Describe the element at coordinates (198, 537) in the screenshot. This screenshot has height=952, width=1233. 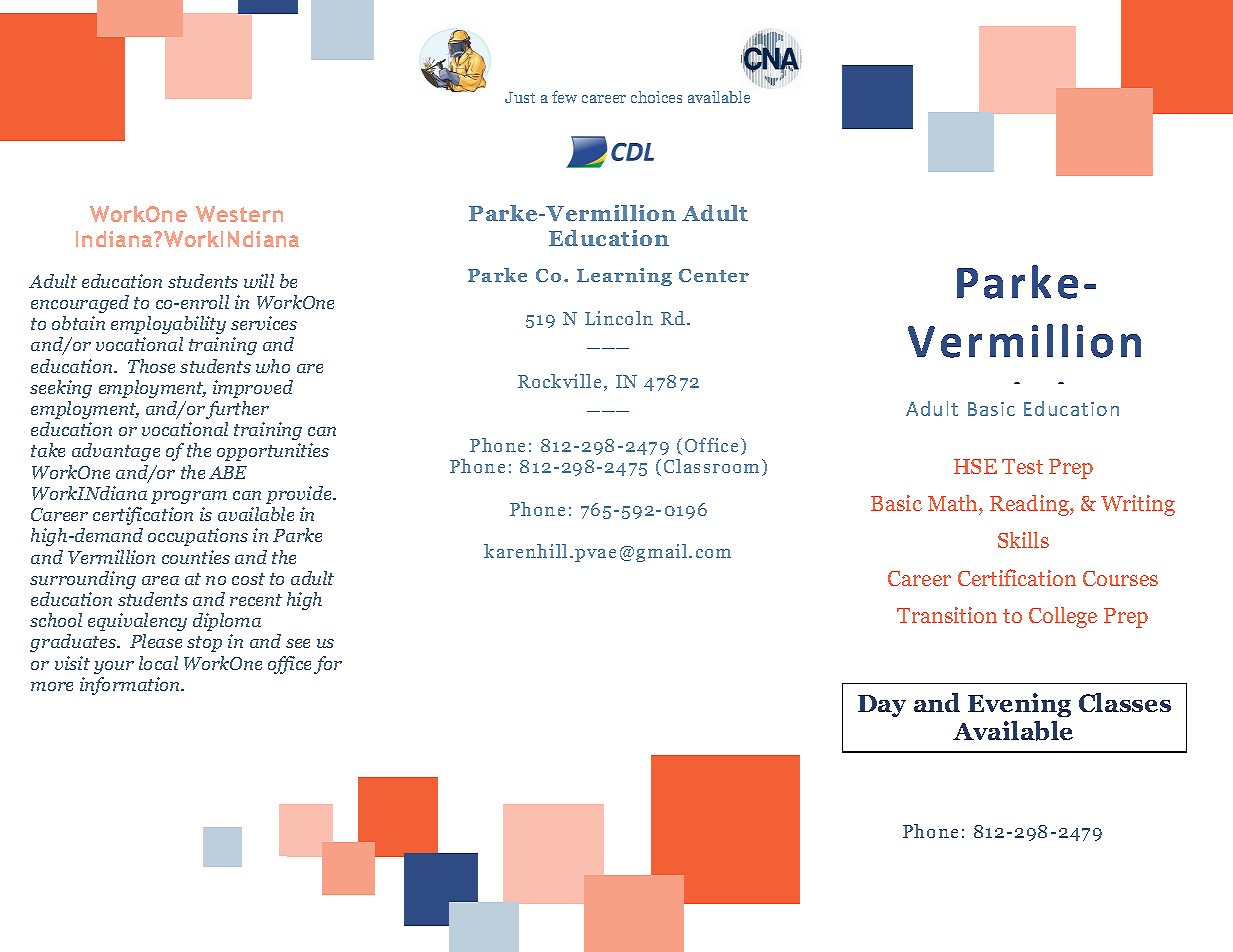
I see `occupations` at that location.
